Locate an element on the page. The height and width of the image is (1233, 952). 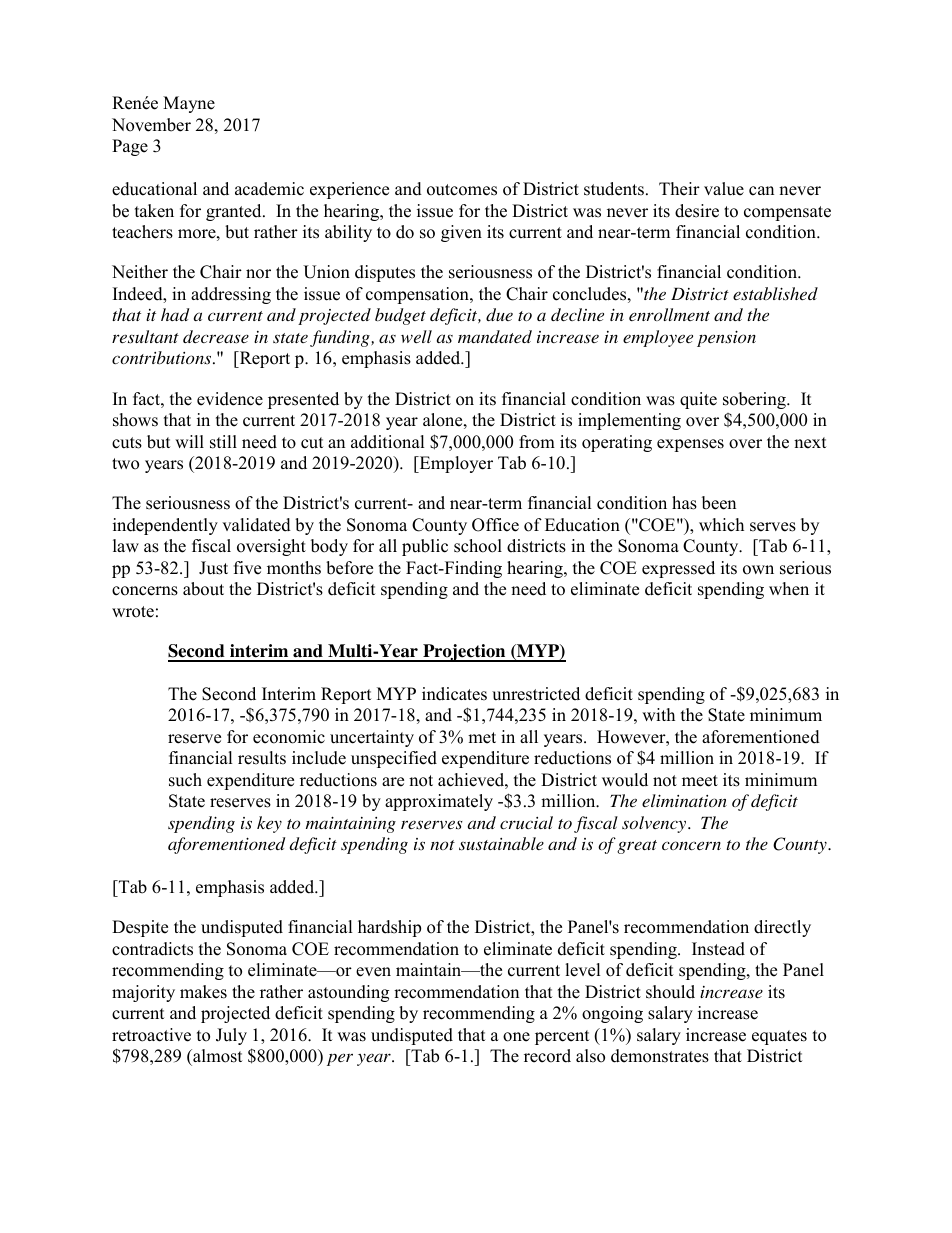
pension is located at coordinates (726, 338).
